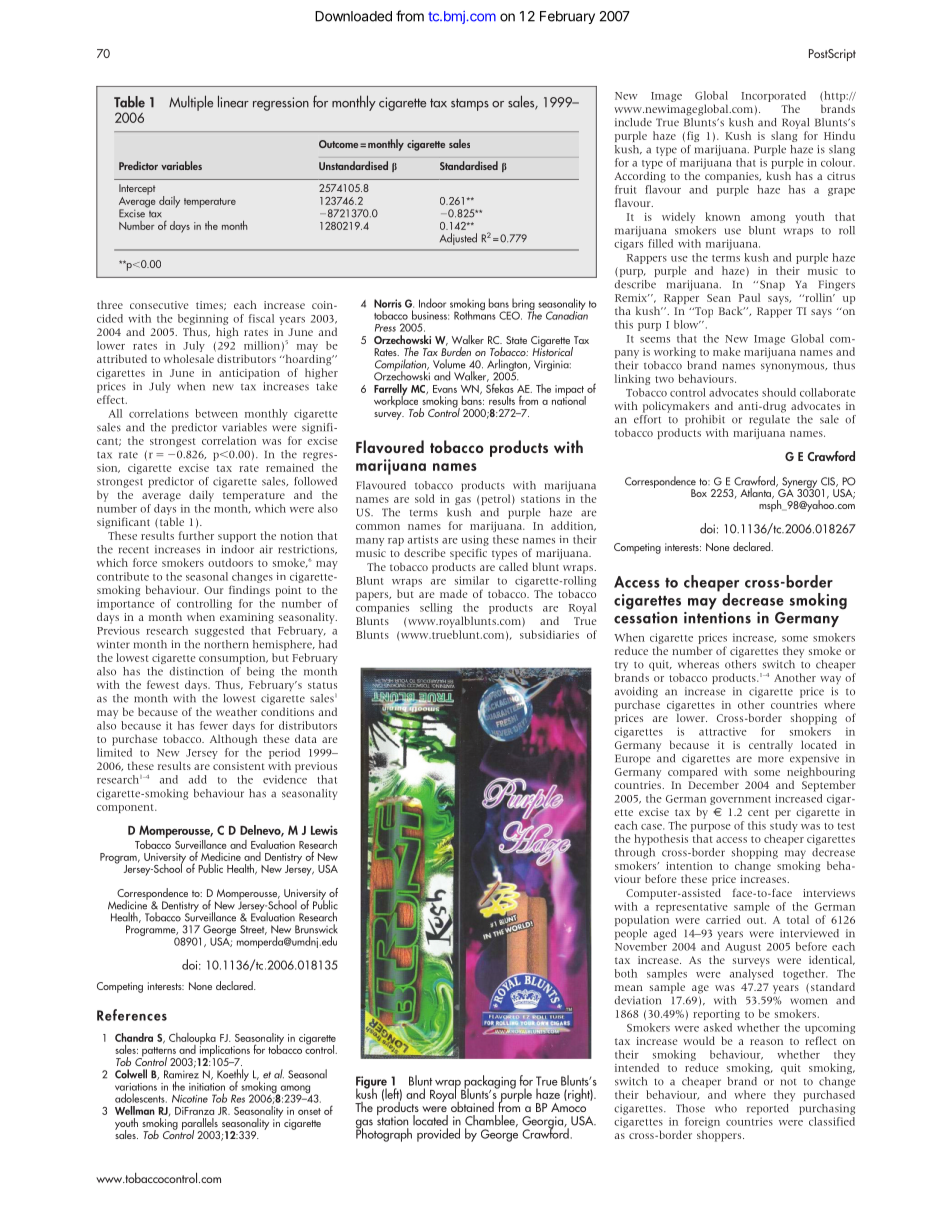 Image resolution: width=952 pixels, height=1232 pixels. Describe the element at coordinates (489, 1083) in the image. I see `packaging` at that location.
